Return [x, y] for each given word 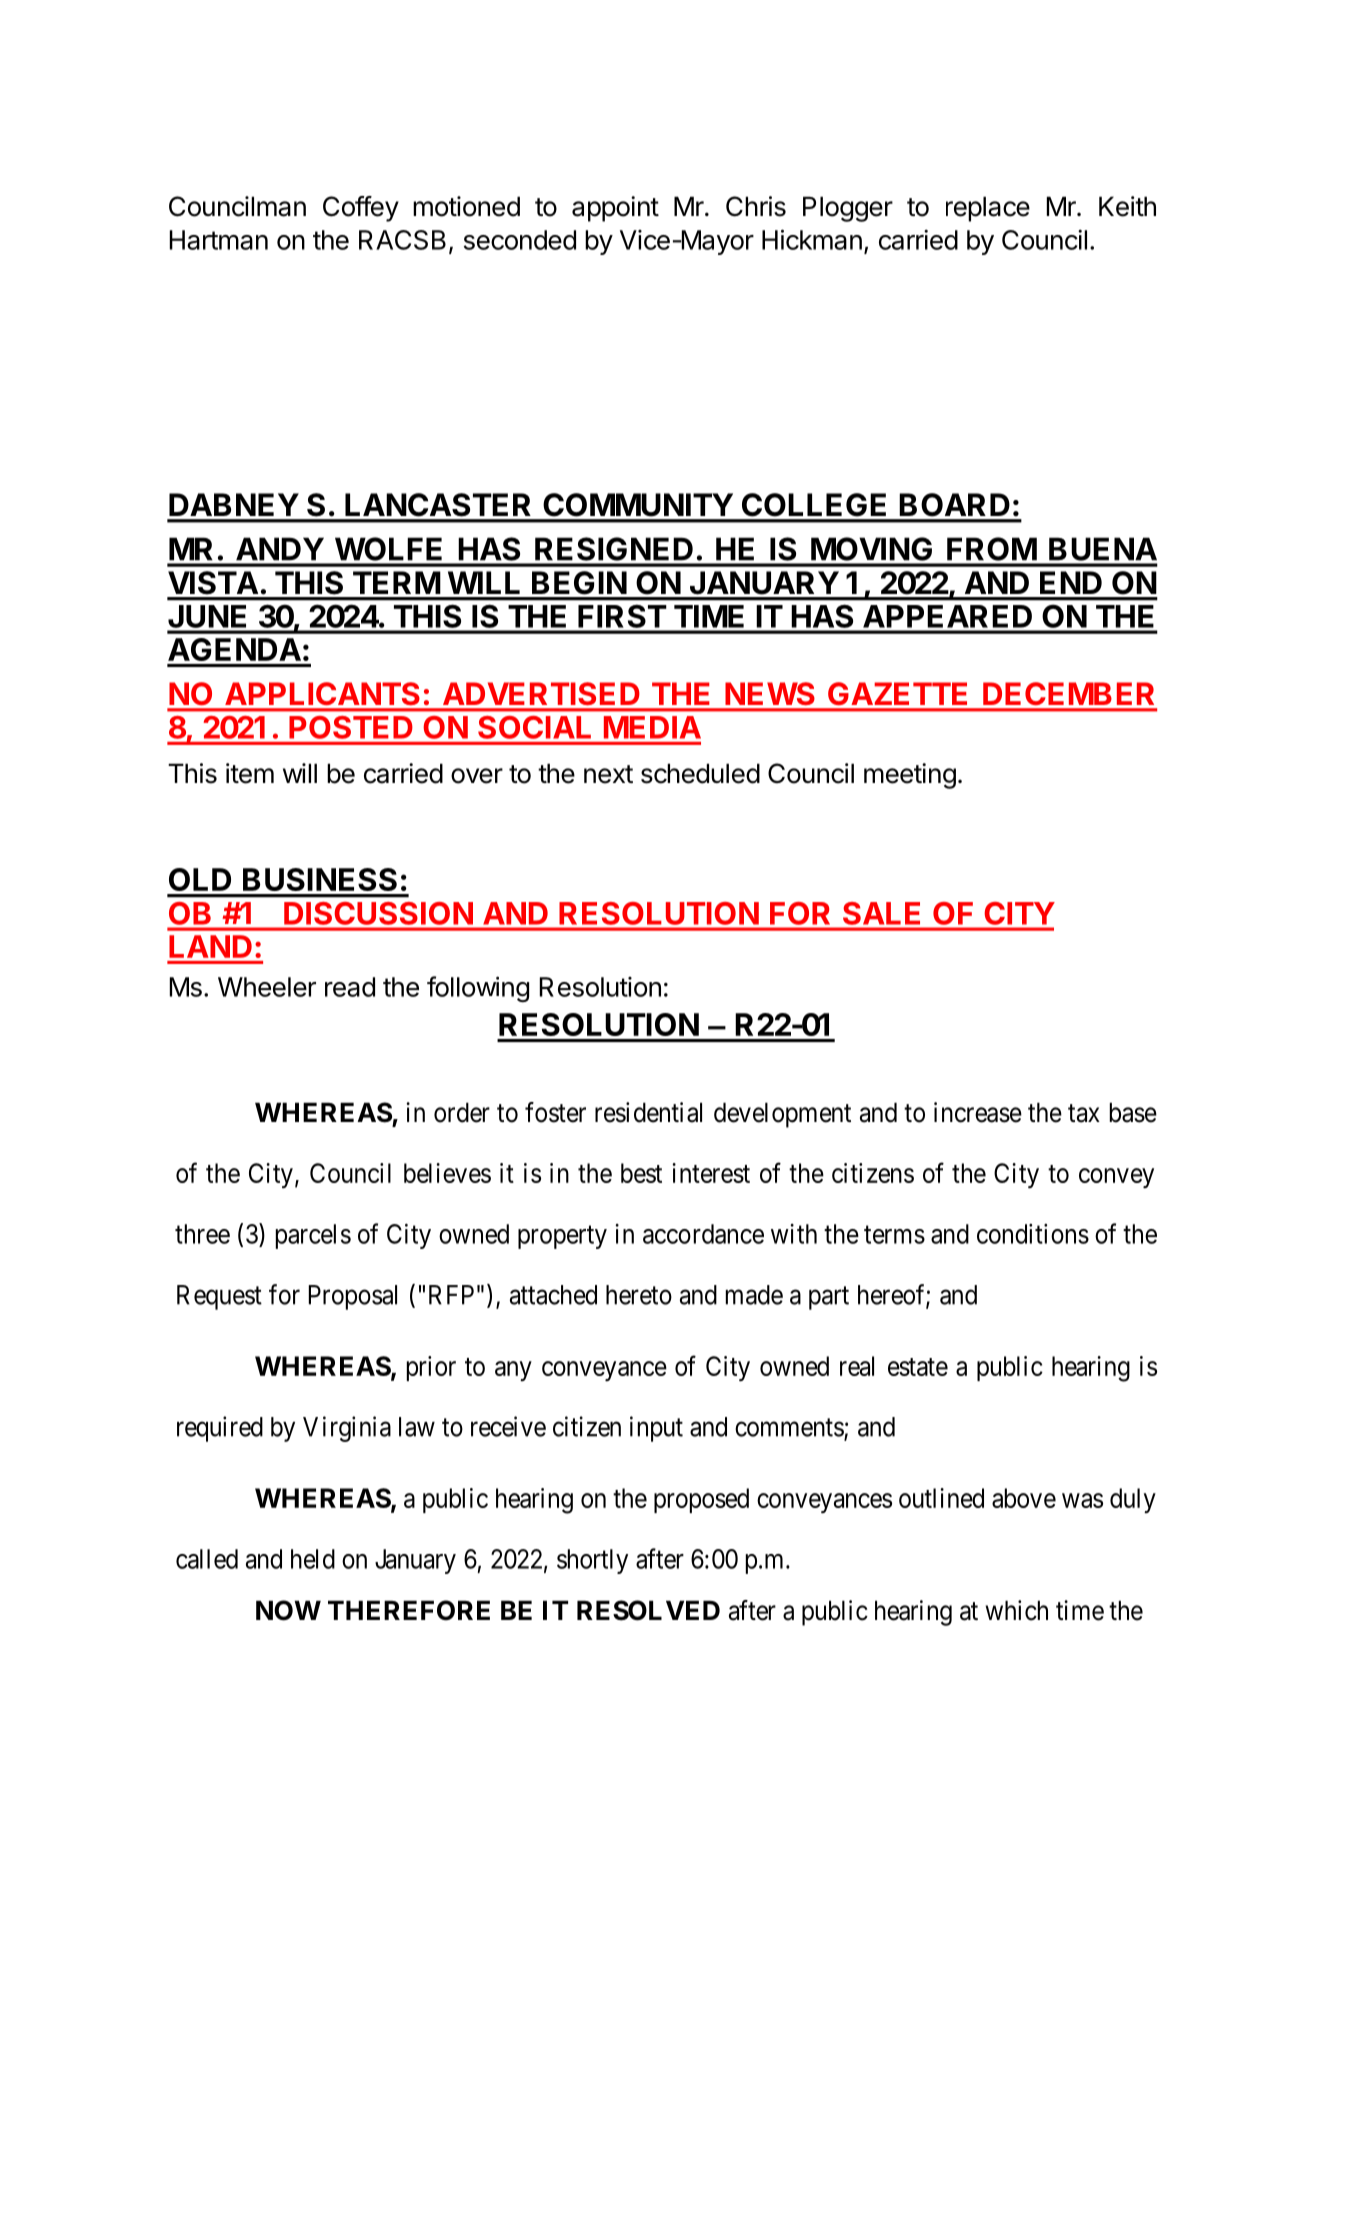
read [350, 987]
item [250, 773]
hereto [639, 1295]
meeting [910, 776]
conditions [1033, 1234]
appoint [615, 209]
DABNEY [234, 504]
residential [648, 1112]
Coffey [361, 209]
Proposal [353, 1297]
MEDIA [652, 727]
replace [988, 209]
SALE [881, 913]
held [313, 1559]
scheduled [700, 773]
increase [978, 1112]
